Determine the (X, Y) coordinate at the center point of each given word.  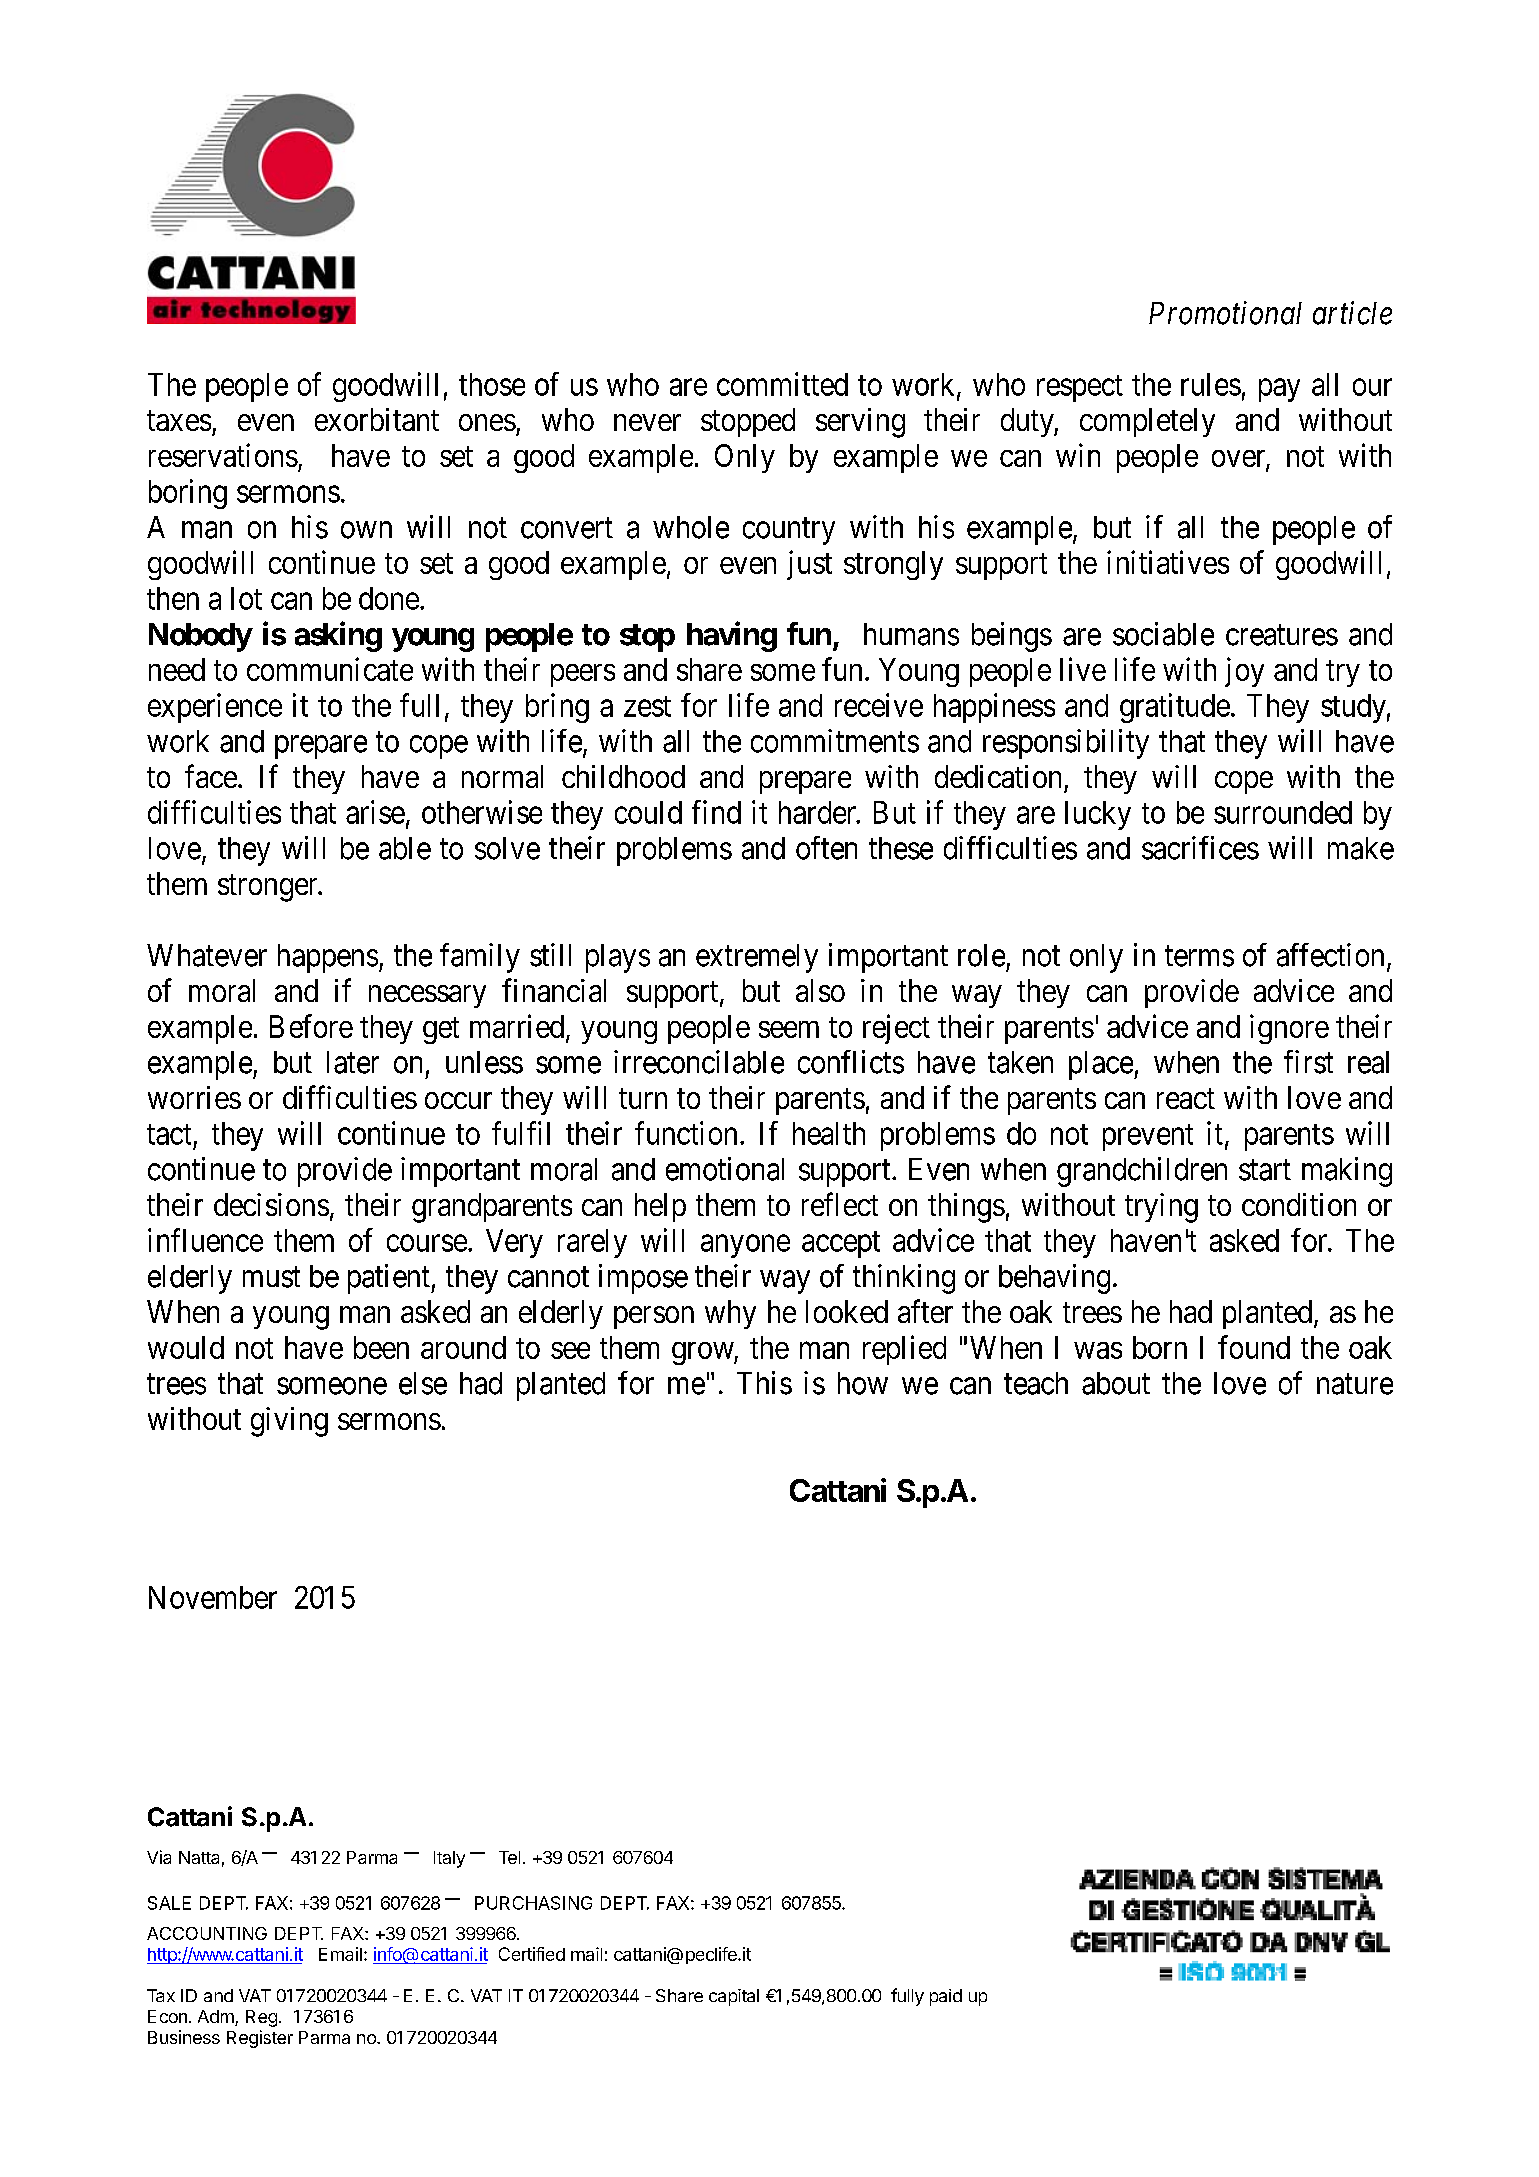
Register (260, 2039)
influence (205, 1240)
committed (782, 384)
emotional (725, 1169)
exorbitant (377, 419)
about (1116, 1383)
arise (375, 812)
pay (1279, 390)
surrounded (1283, 812)
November (213, 1597)
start (1265, 1170)
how (863, 1383)
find (716, 812)
